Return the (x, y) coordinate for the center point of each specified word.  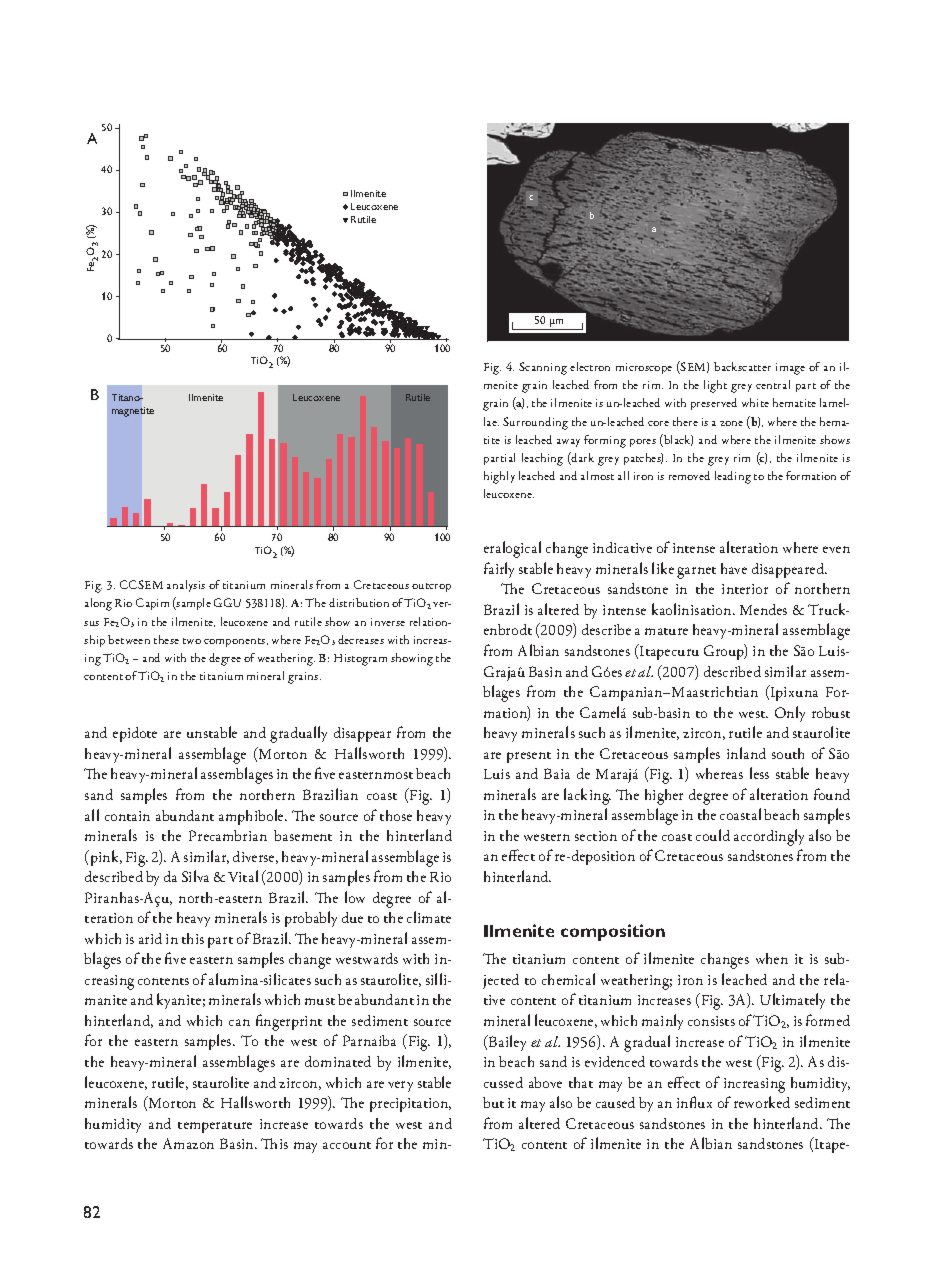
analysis (186, 586)
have (734, 568)
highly (499, 477)
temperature (215, 1127)
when (772, 958)
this (193, 938)
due (352, 917)
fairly (499, 570)
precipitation (410, 1105)
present (529, 757)
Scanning (543, 368)
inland (746, 753)
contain (127, 816)
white (755, 402)
